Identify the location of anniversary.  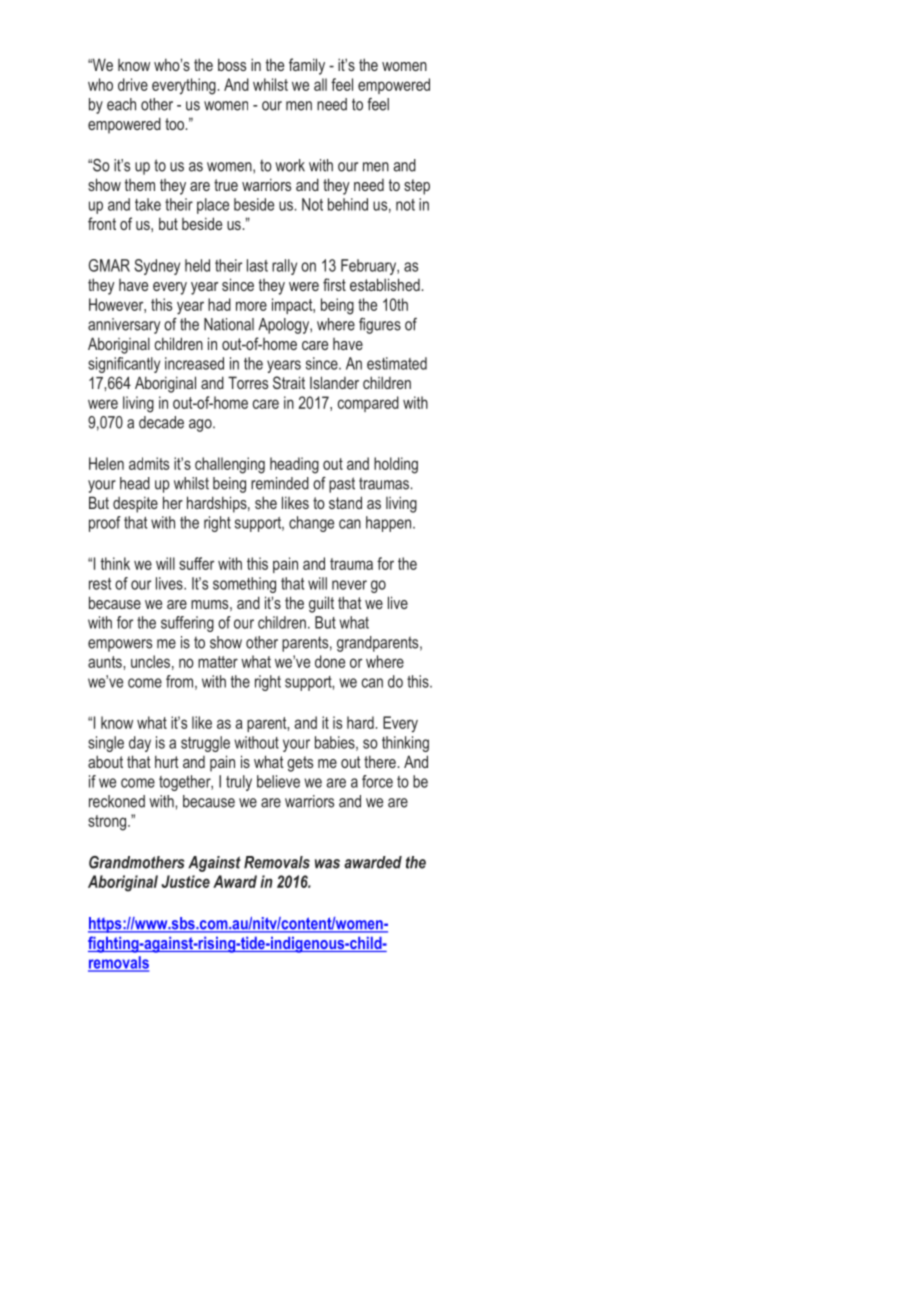
(124, 326).
